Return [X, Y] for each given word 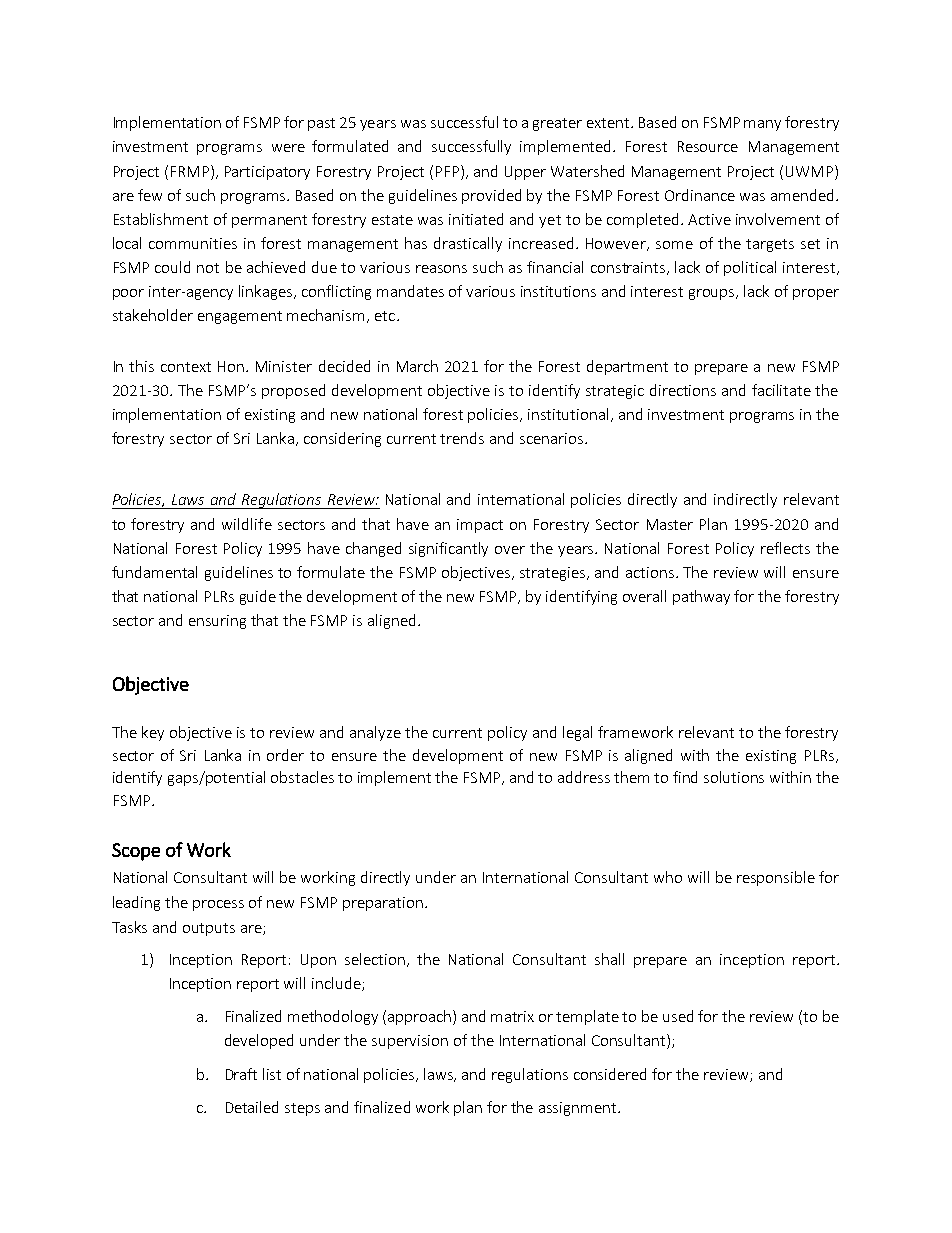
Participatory [267, 173]
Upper [525, 173]
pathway [701, 597]
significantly [448, 549]
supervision [410, 1042]
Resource [708, 146]
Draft [241, 1074]
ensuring [217, 622]
